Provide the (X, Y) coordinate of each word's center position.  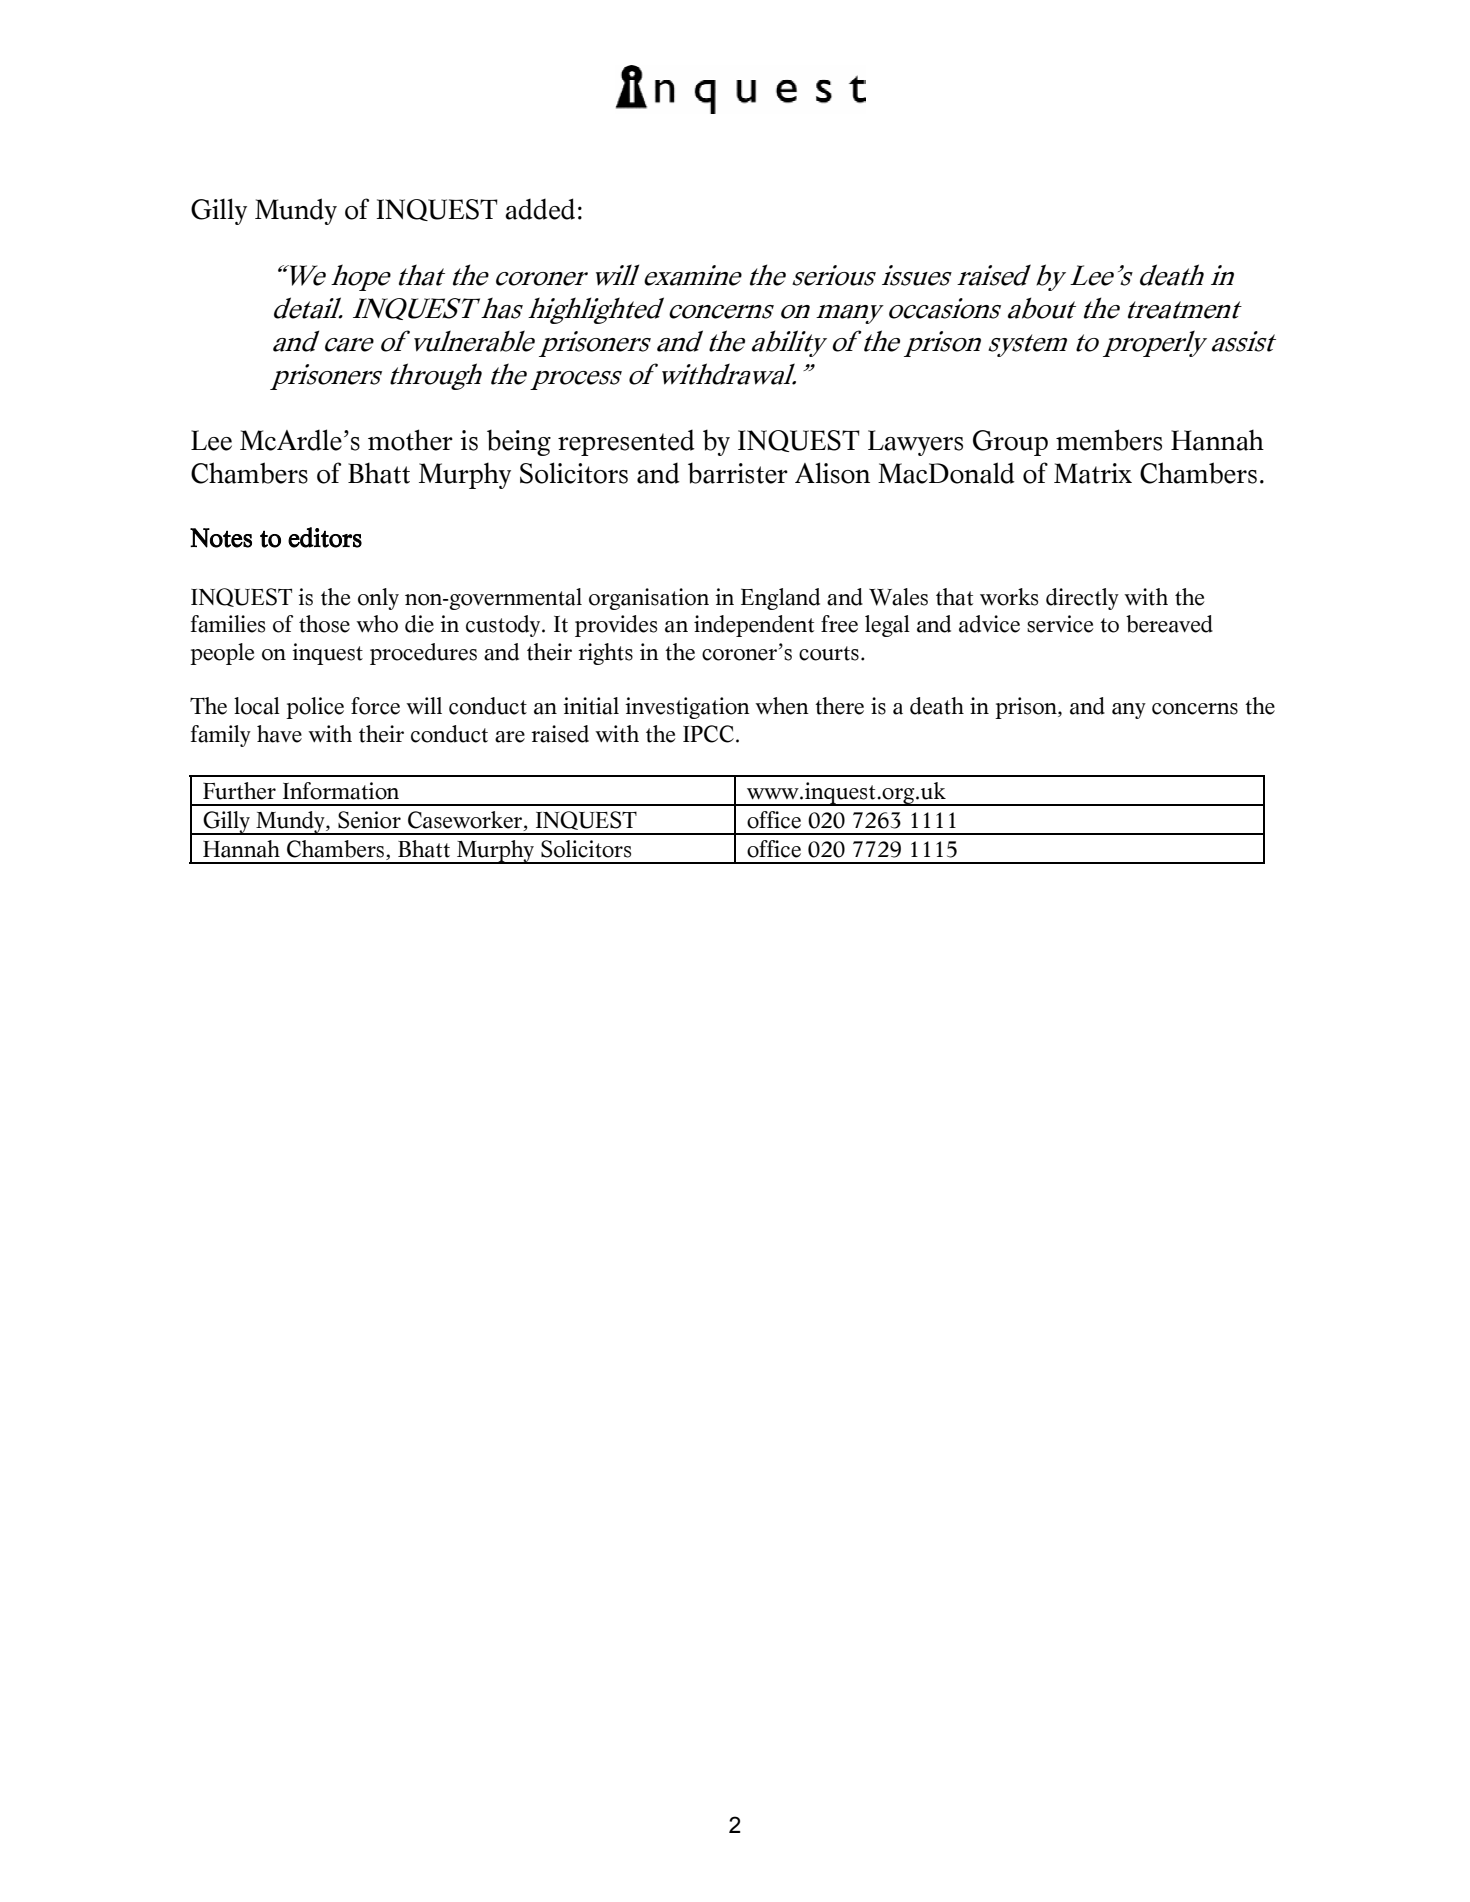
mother (410, 440)
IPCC (708, 734)
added (540, 209)
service (1060, 624)
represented (626, 442)
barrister (738, 473)
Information (341, 791)
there (839, 706)
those (324, 624)
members (1109, 440)
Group (1010, 443)
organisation (649, 599)
